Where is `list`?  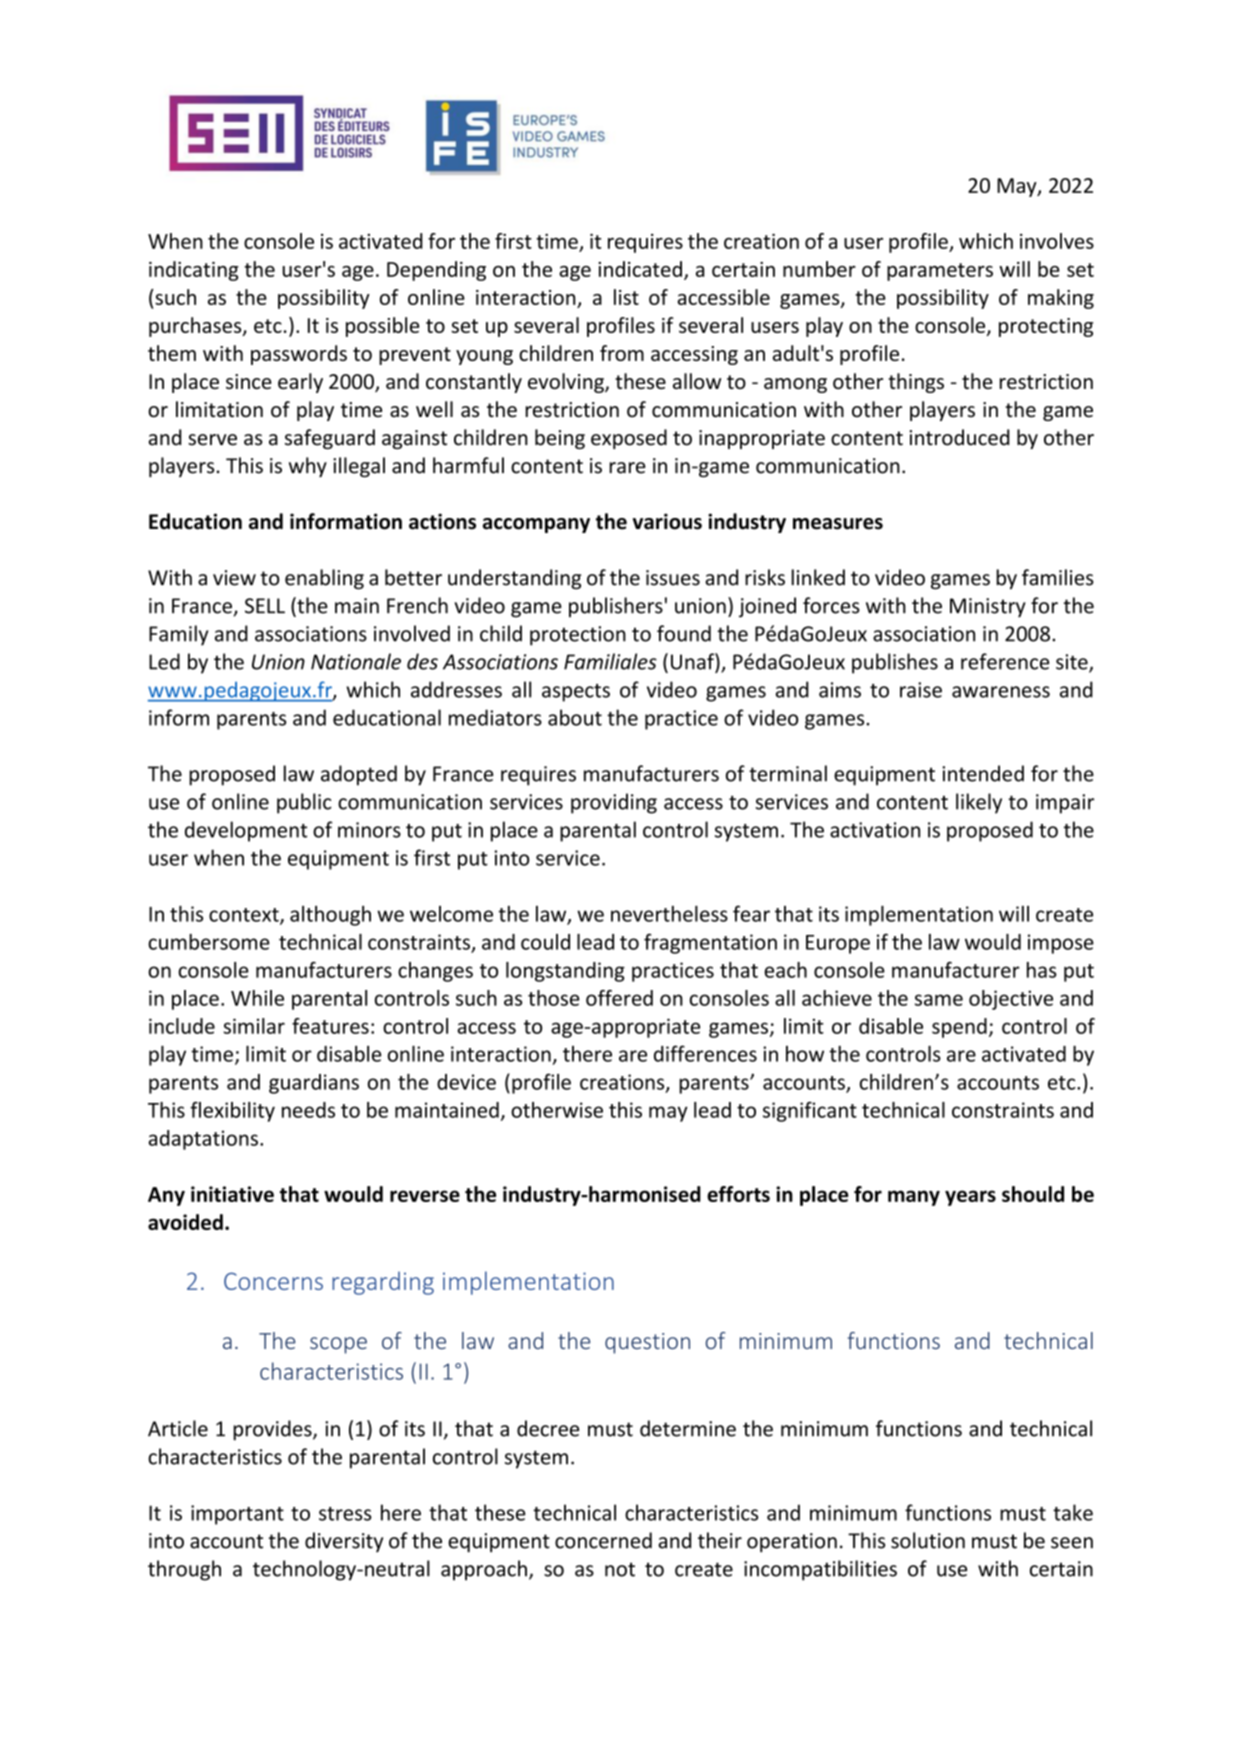 list is located at coordinates (626, 297).
